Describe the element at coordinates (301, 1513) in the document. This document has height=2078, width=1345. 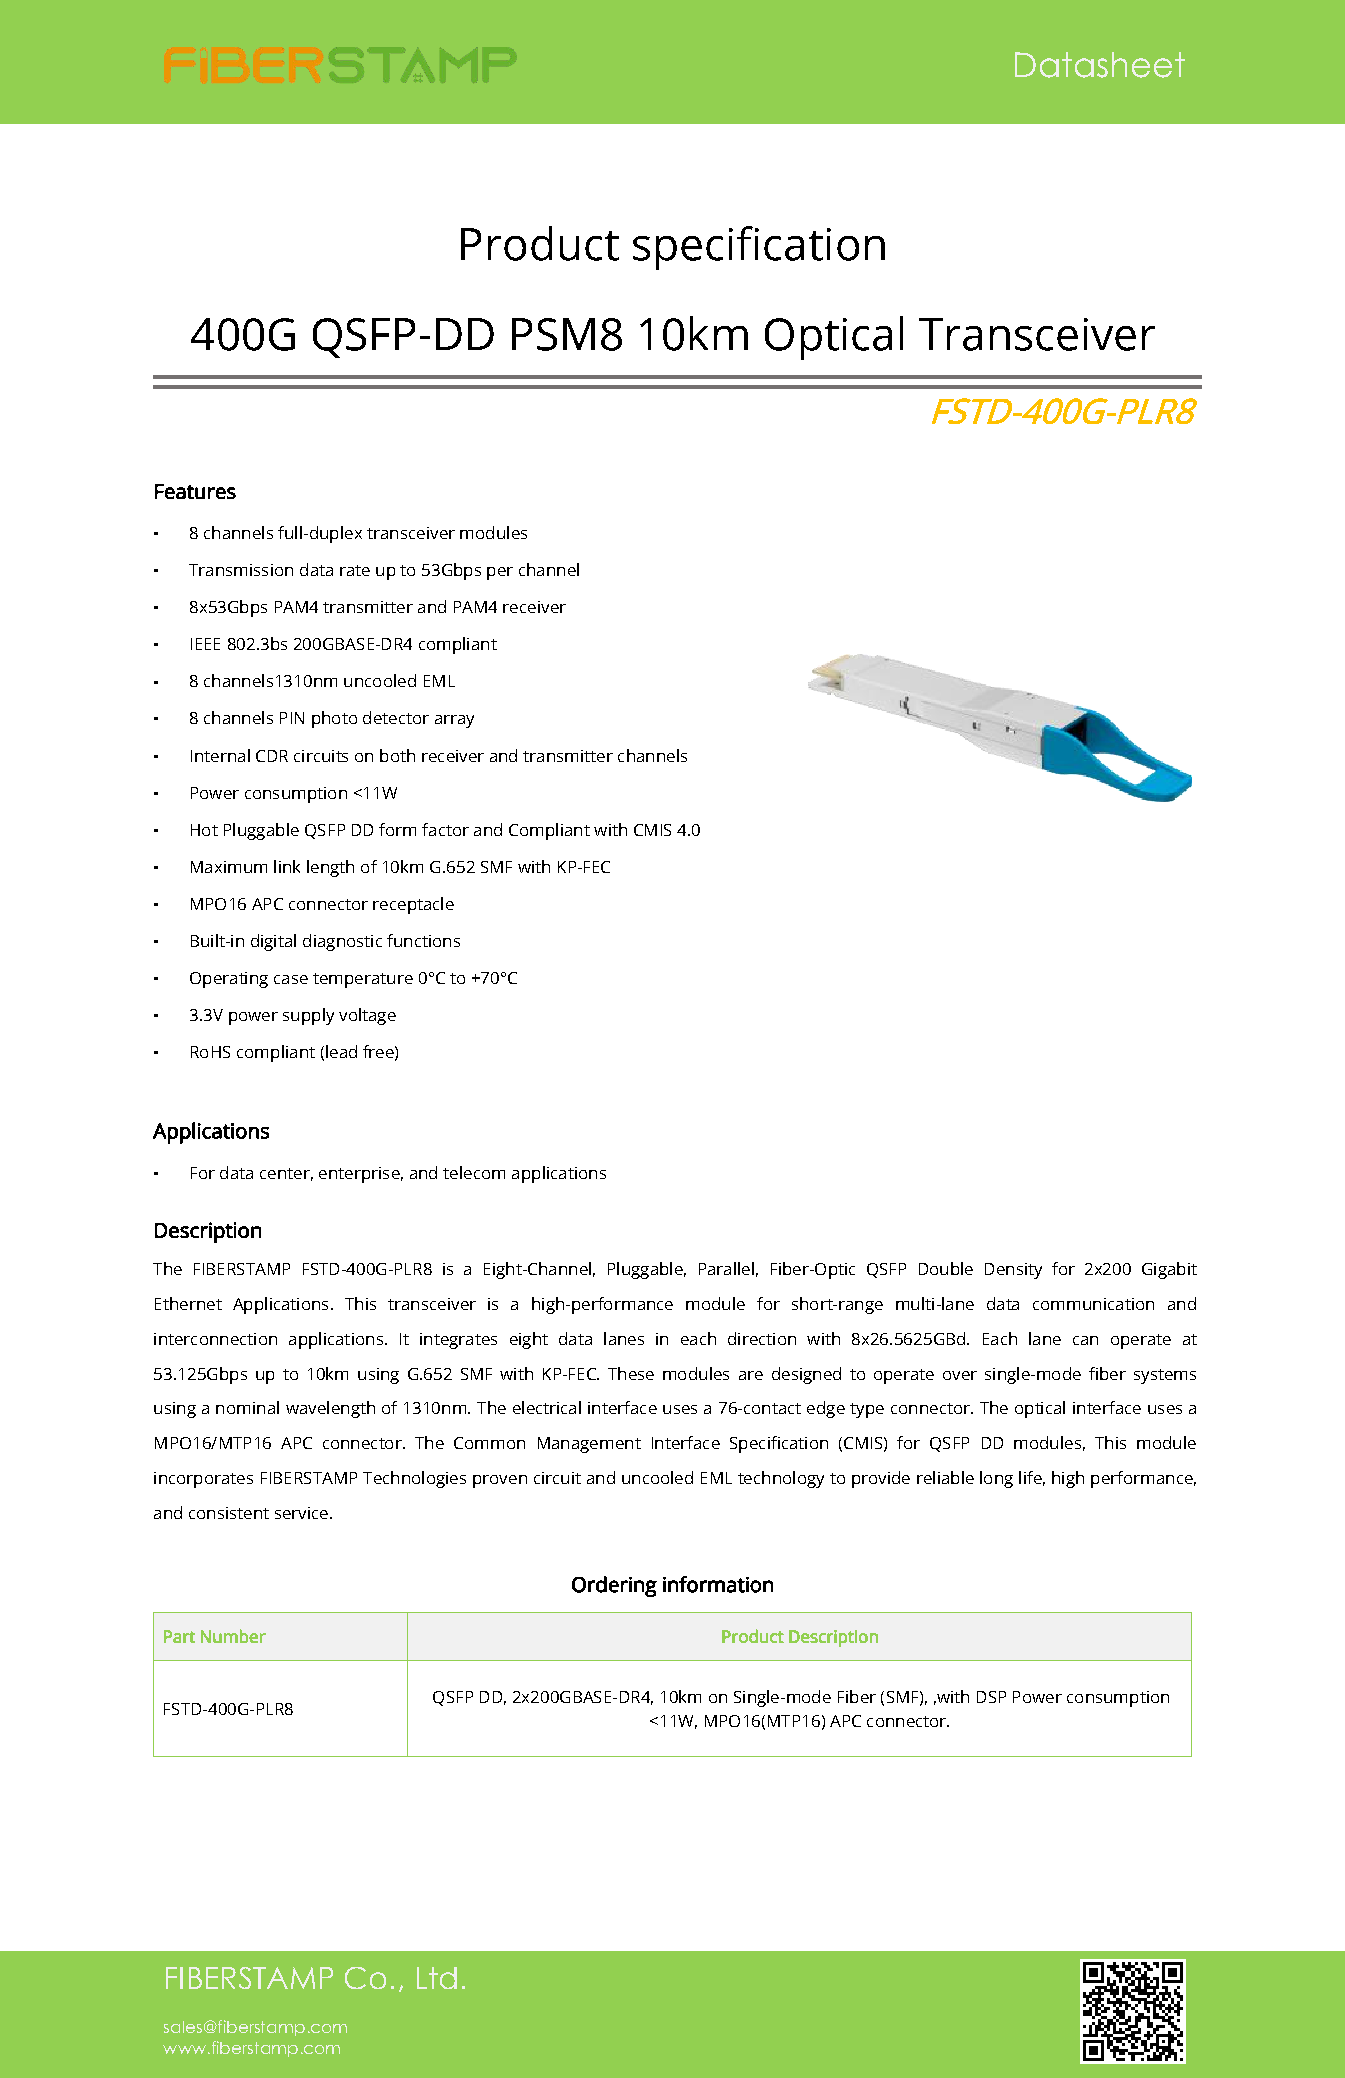
I see `service` at that location.
